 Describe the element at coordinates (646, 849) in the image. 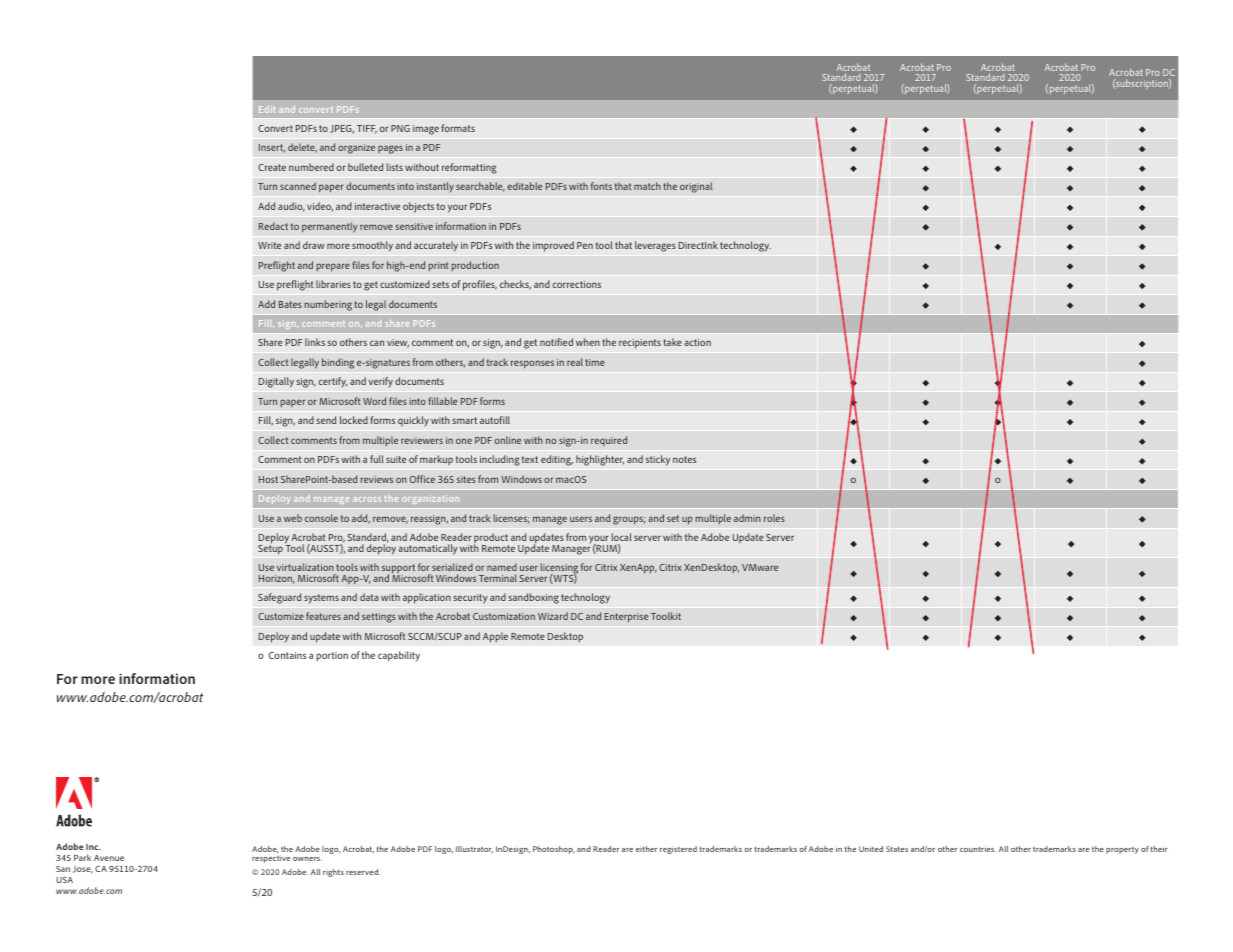

I see `either` at that location.
